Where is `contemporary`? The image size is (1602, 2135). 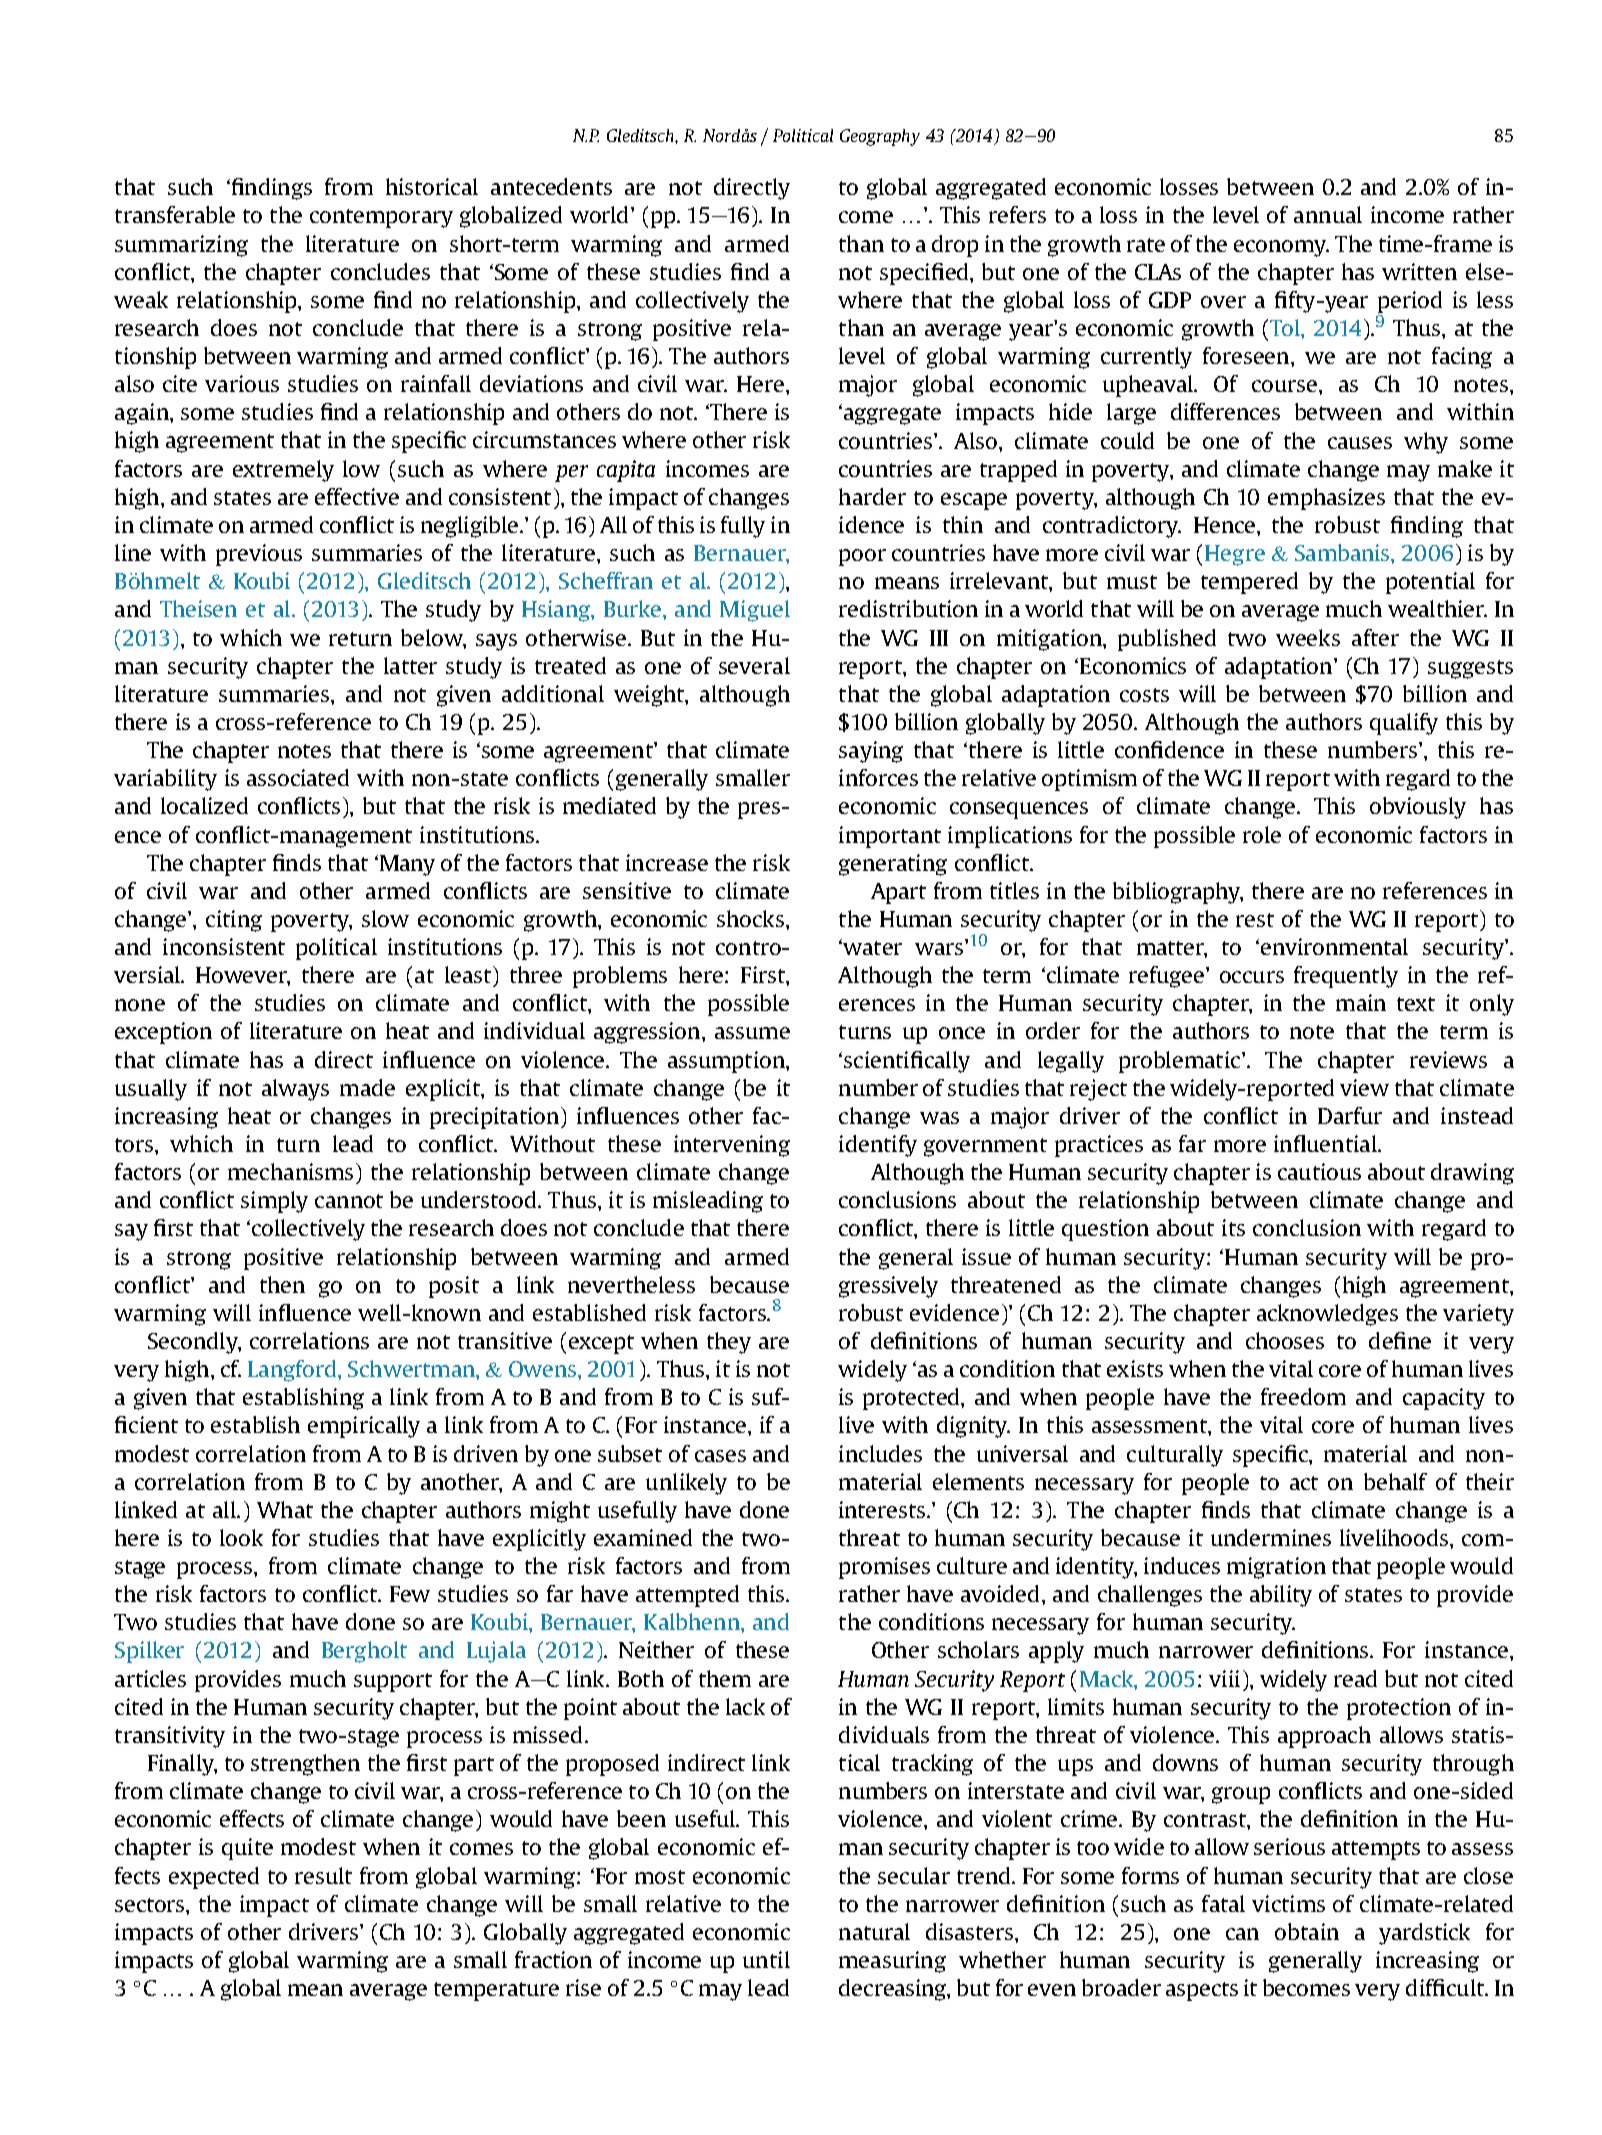
contemporary is located at coordinates (381, 218).
